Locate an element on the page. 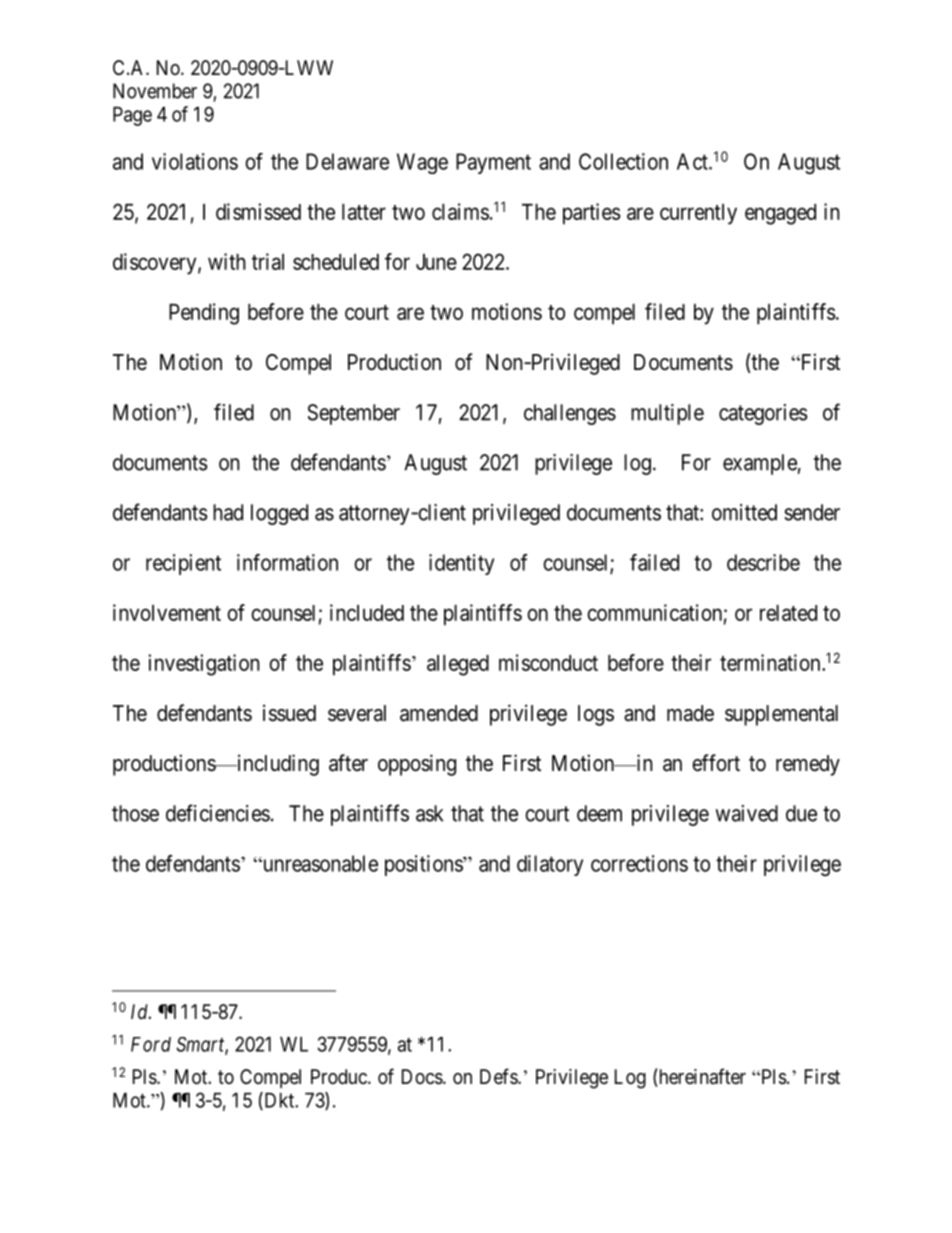 The height and width of the image is (1233, 952). had is located at coordinates (228, 512).
